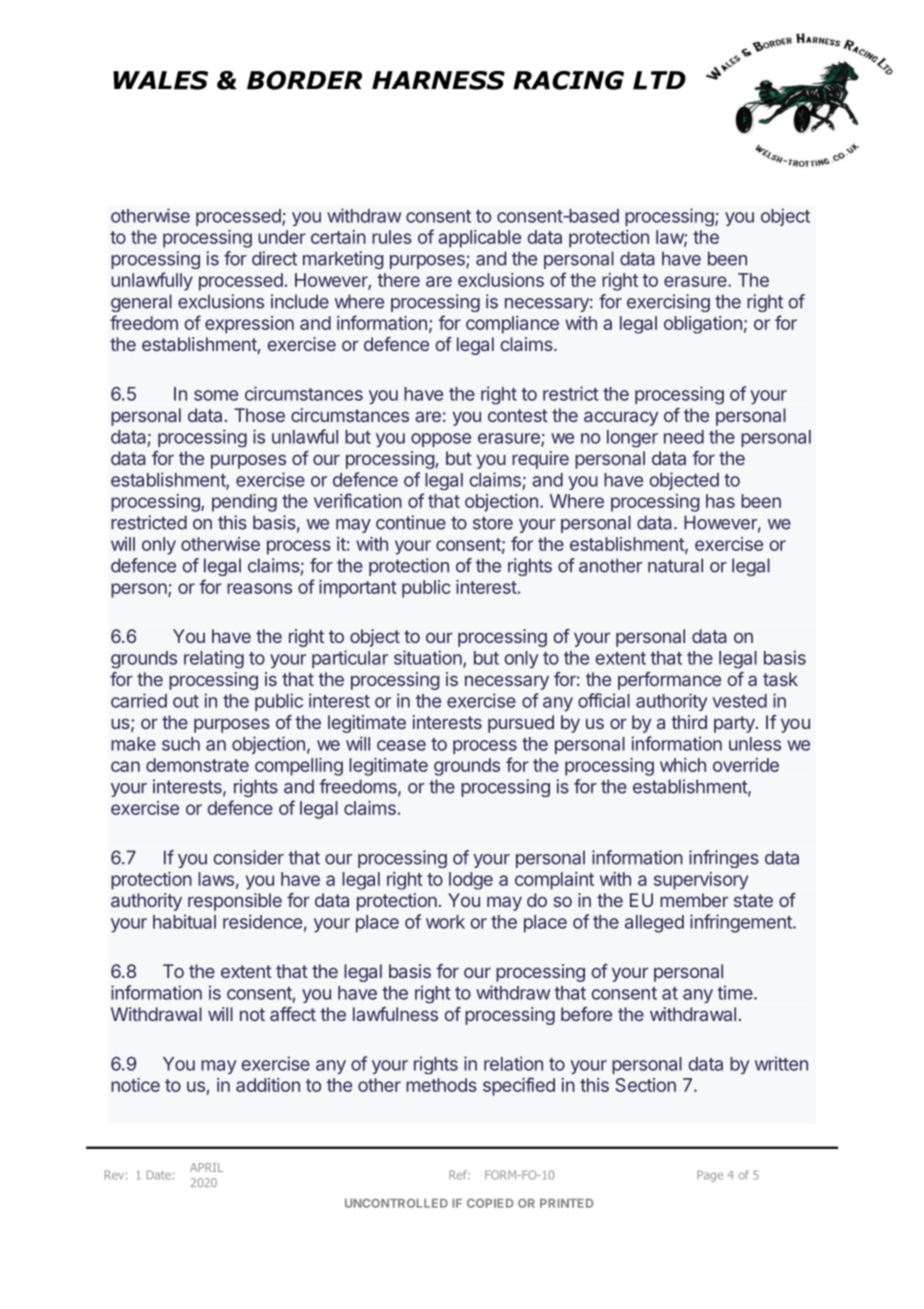 Image resolution: width=924 pixels, height=1309 pixels. I want to click on obligation, so click(703, 325).
